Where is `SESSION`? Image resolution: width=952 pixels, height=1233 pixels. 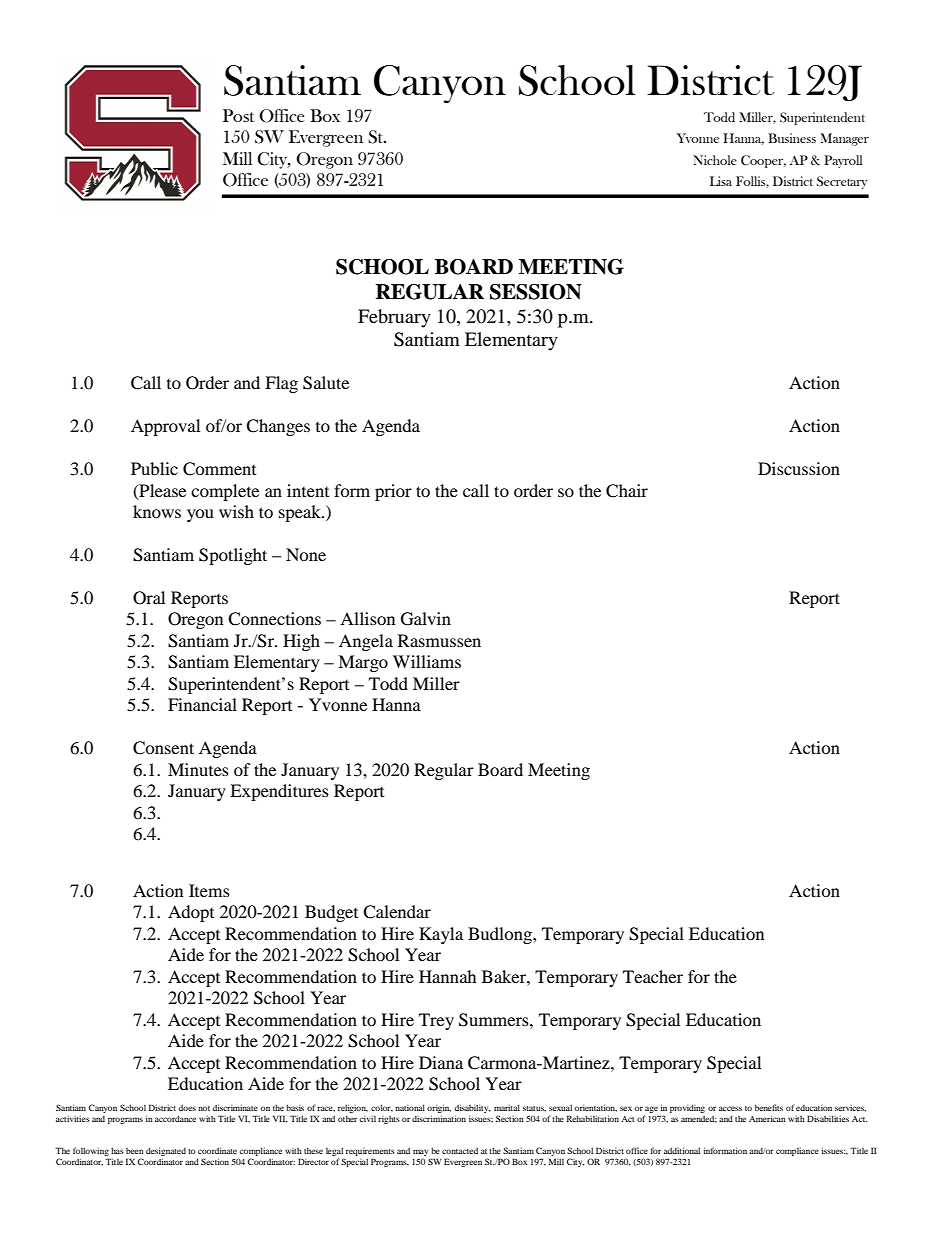
SESSION is located at coordinates (536, 292).
